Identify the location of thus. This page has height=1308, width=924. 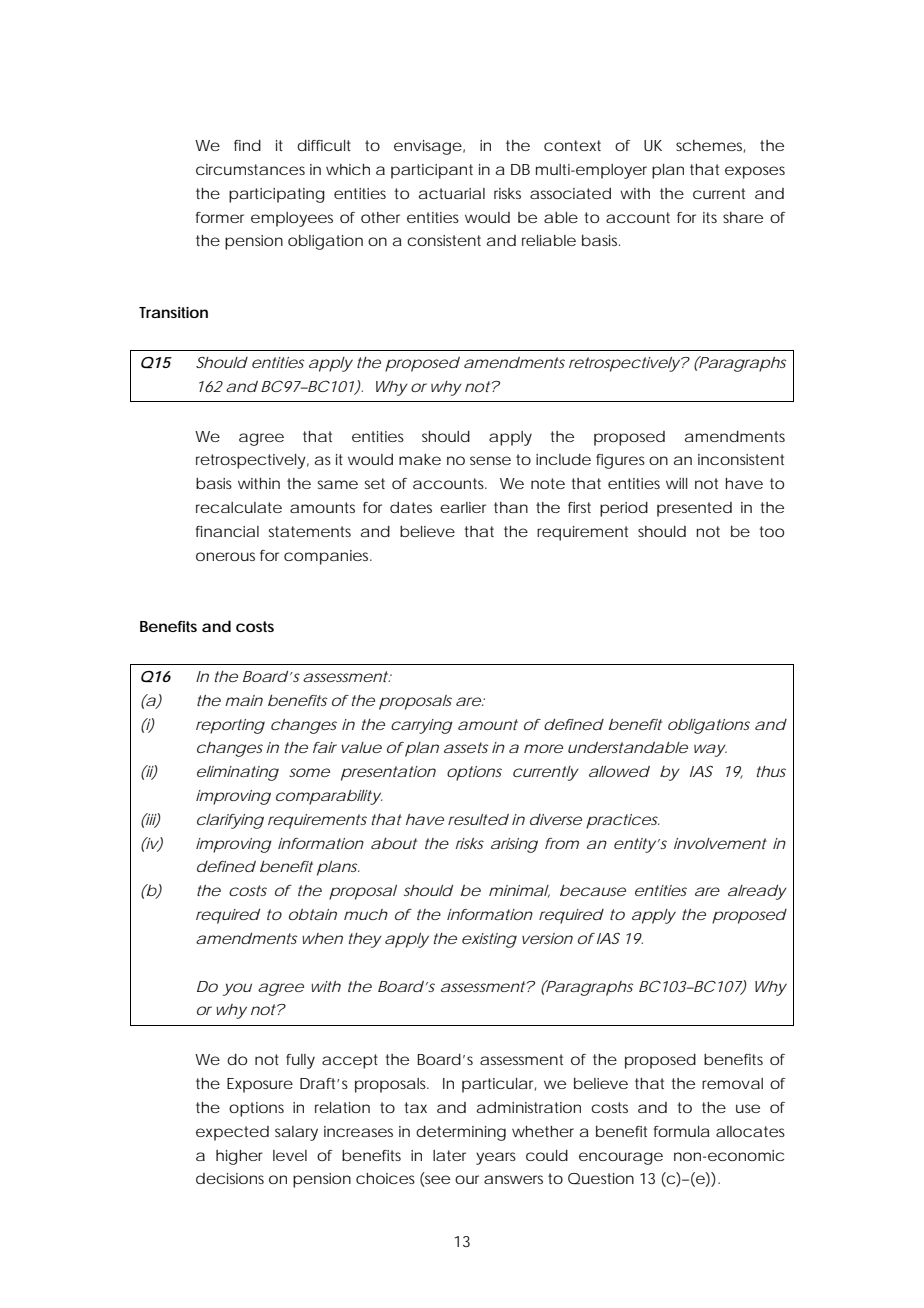
(771, 771).
